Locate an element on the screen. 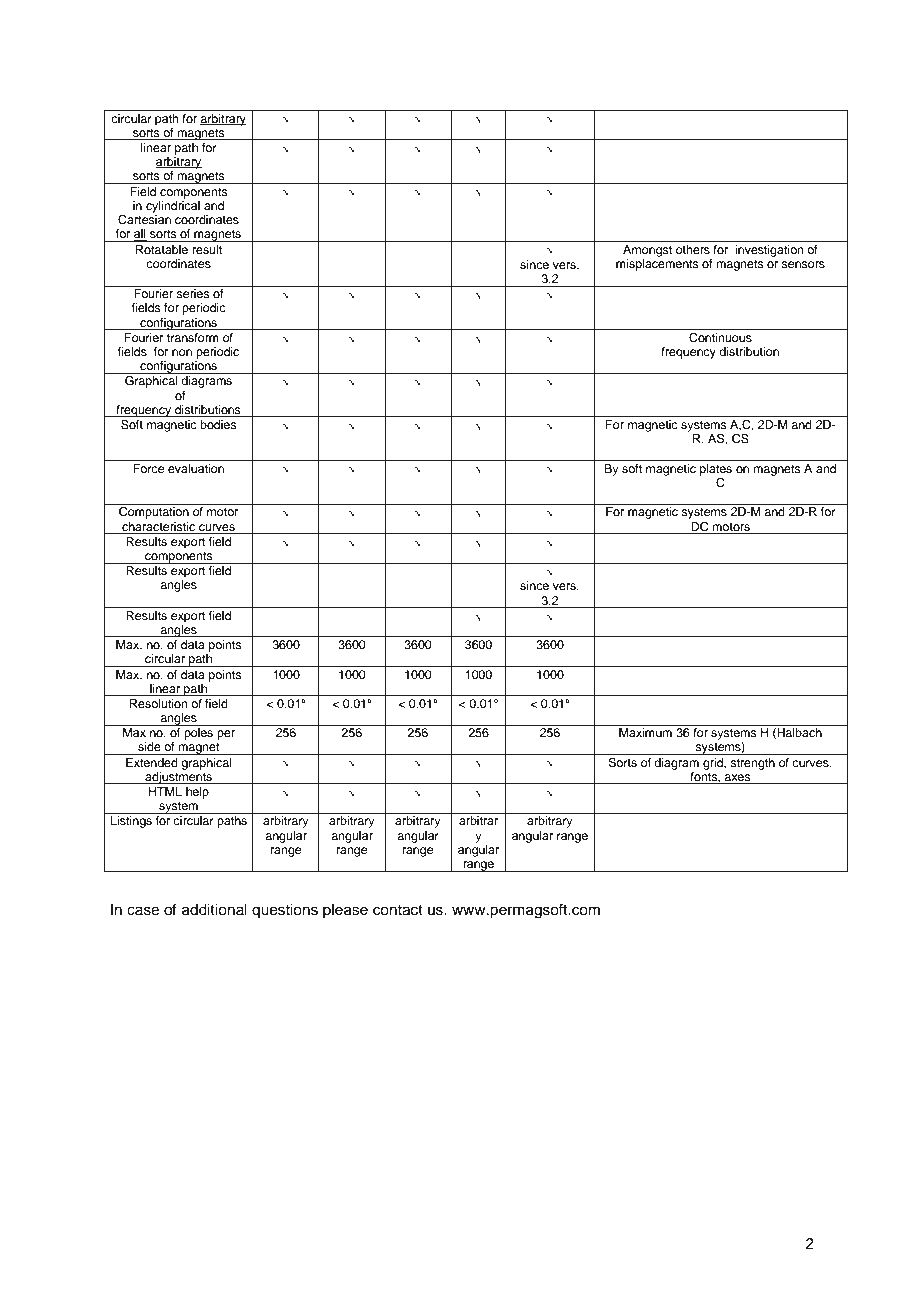 This screenshot has height=1308, width=924. bodies is located at coordinates (218, 424).
